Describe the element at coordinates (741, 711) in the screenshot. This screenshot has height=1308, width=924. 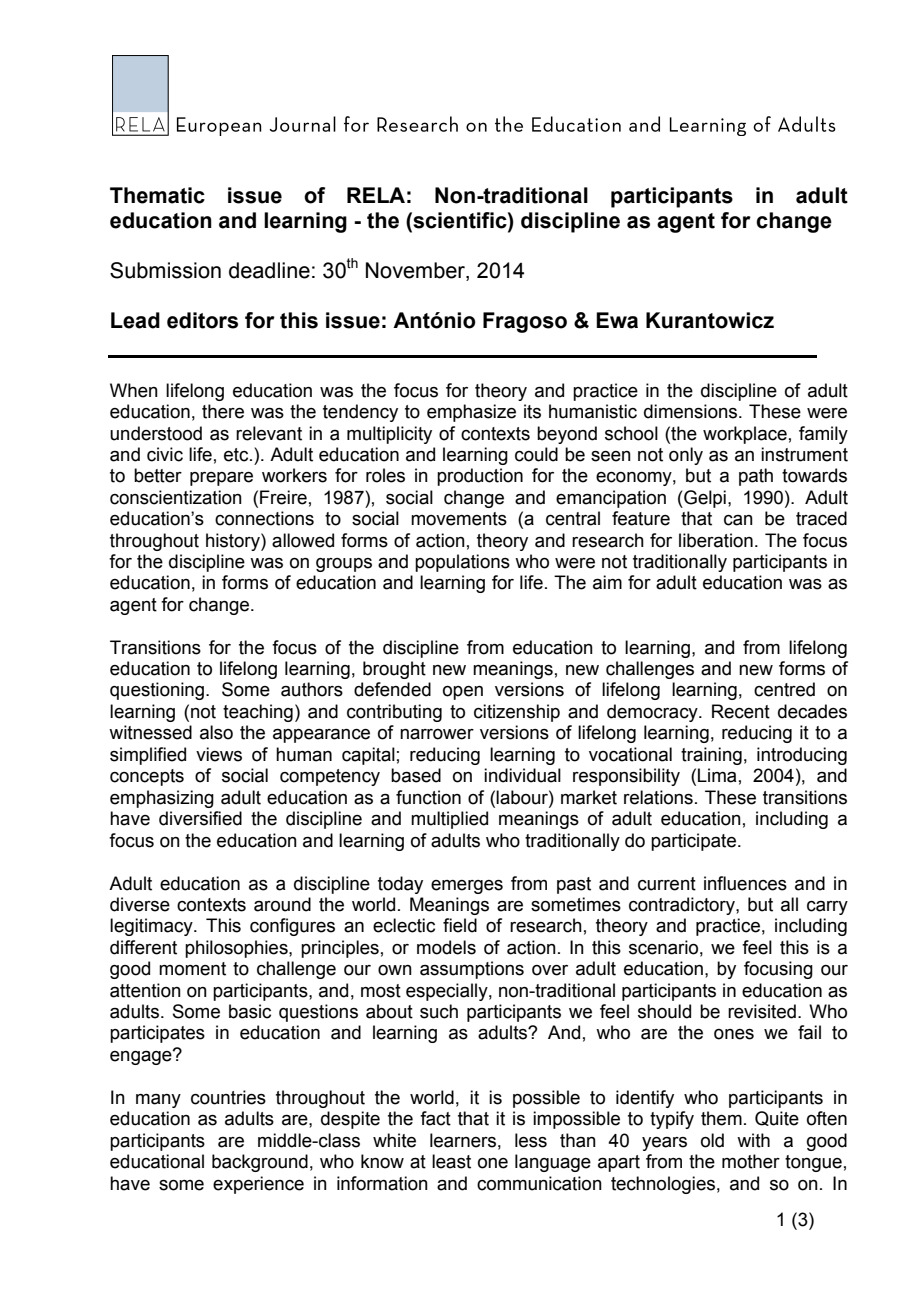
I see `Recent` at that location.
